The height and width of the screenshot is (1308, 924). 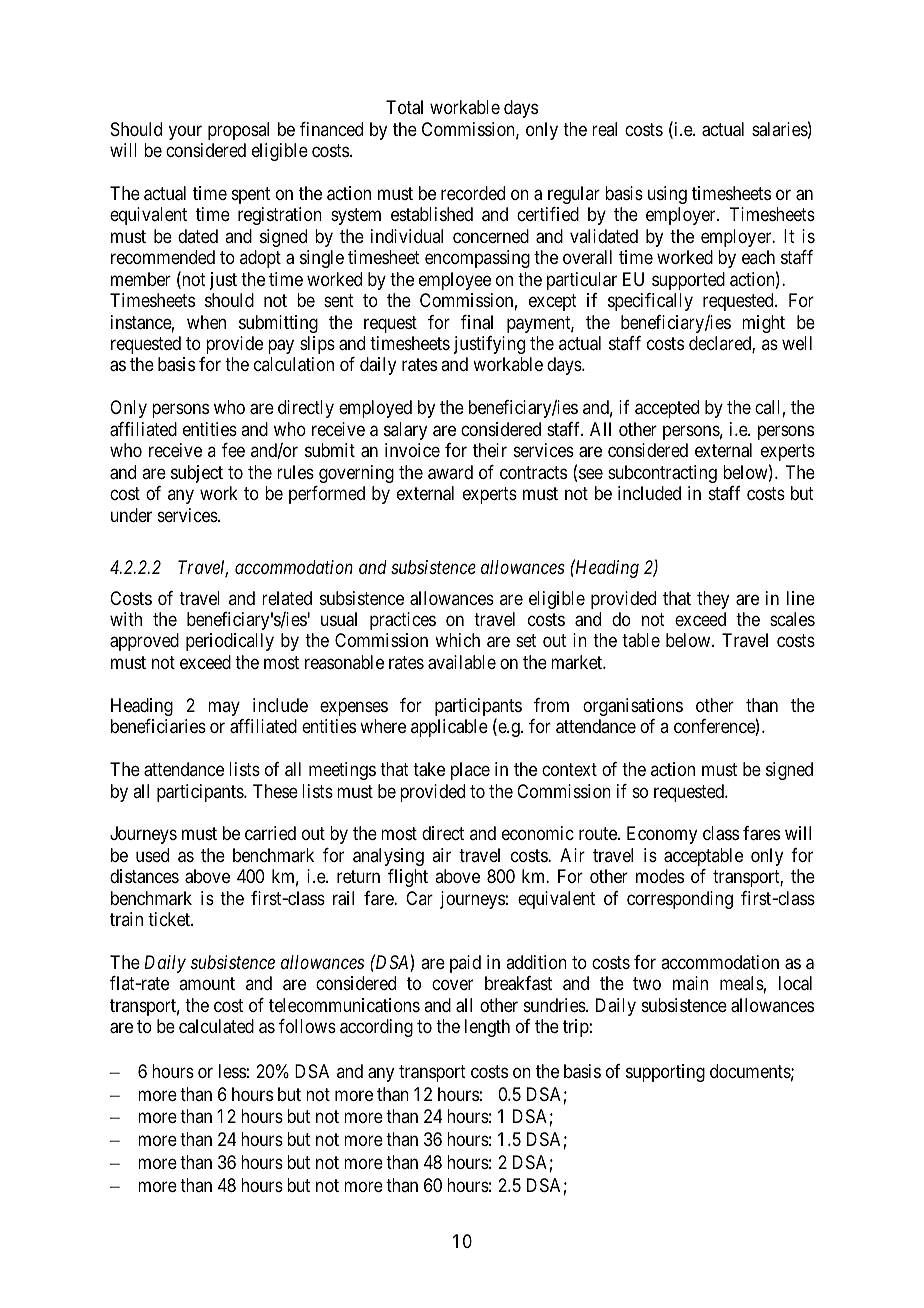 What do you see at coordinates (450, 472) in the screenshot?
I see `award` at bounding box center [450, 472].
